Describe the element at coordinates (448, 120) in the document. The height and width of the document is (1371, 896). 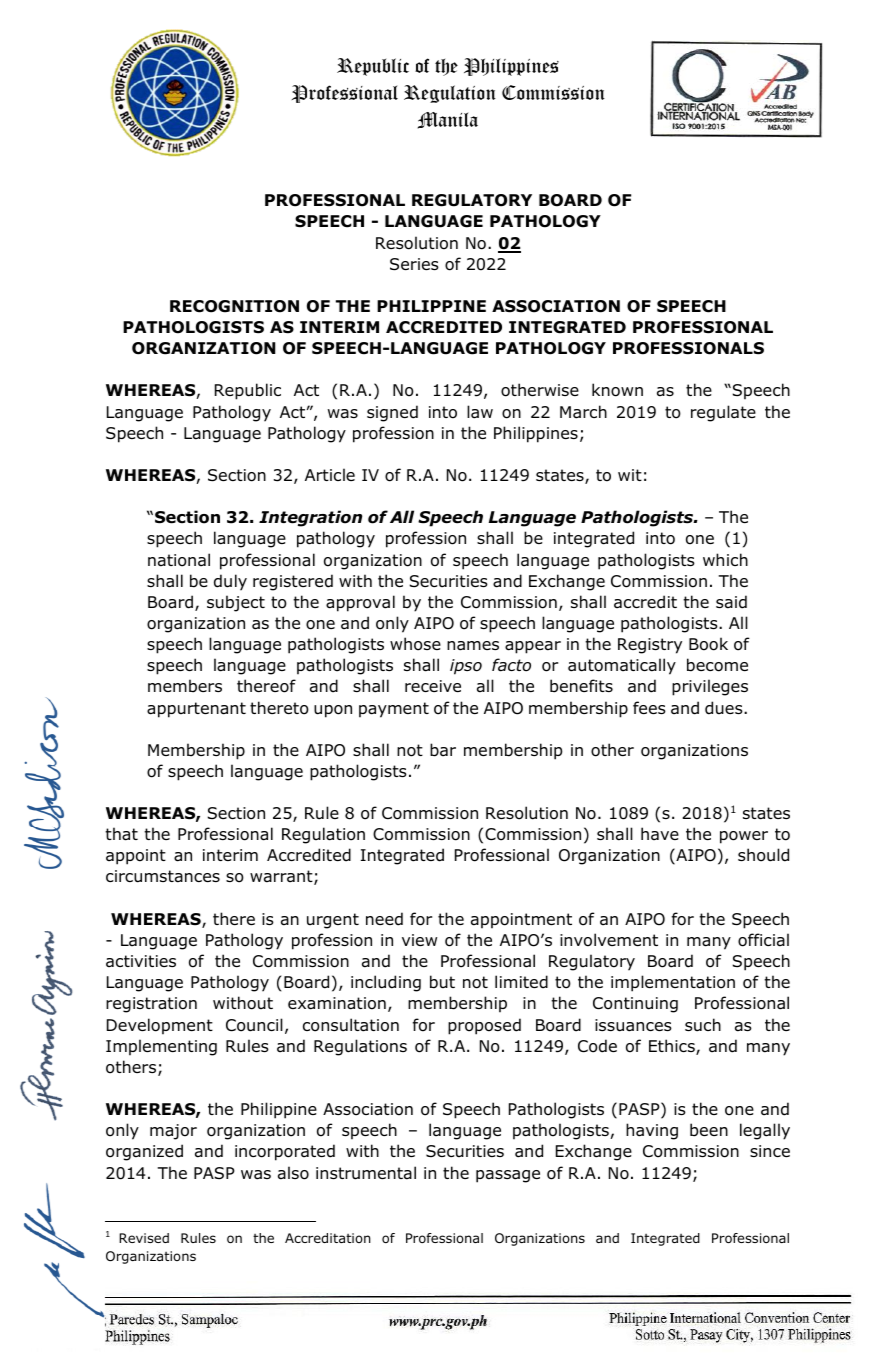
I see `Manila` at that location.
